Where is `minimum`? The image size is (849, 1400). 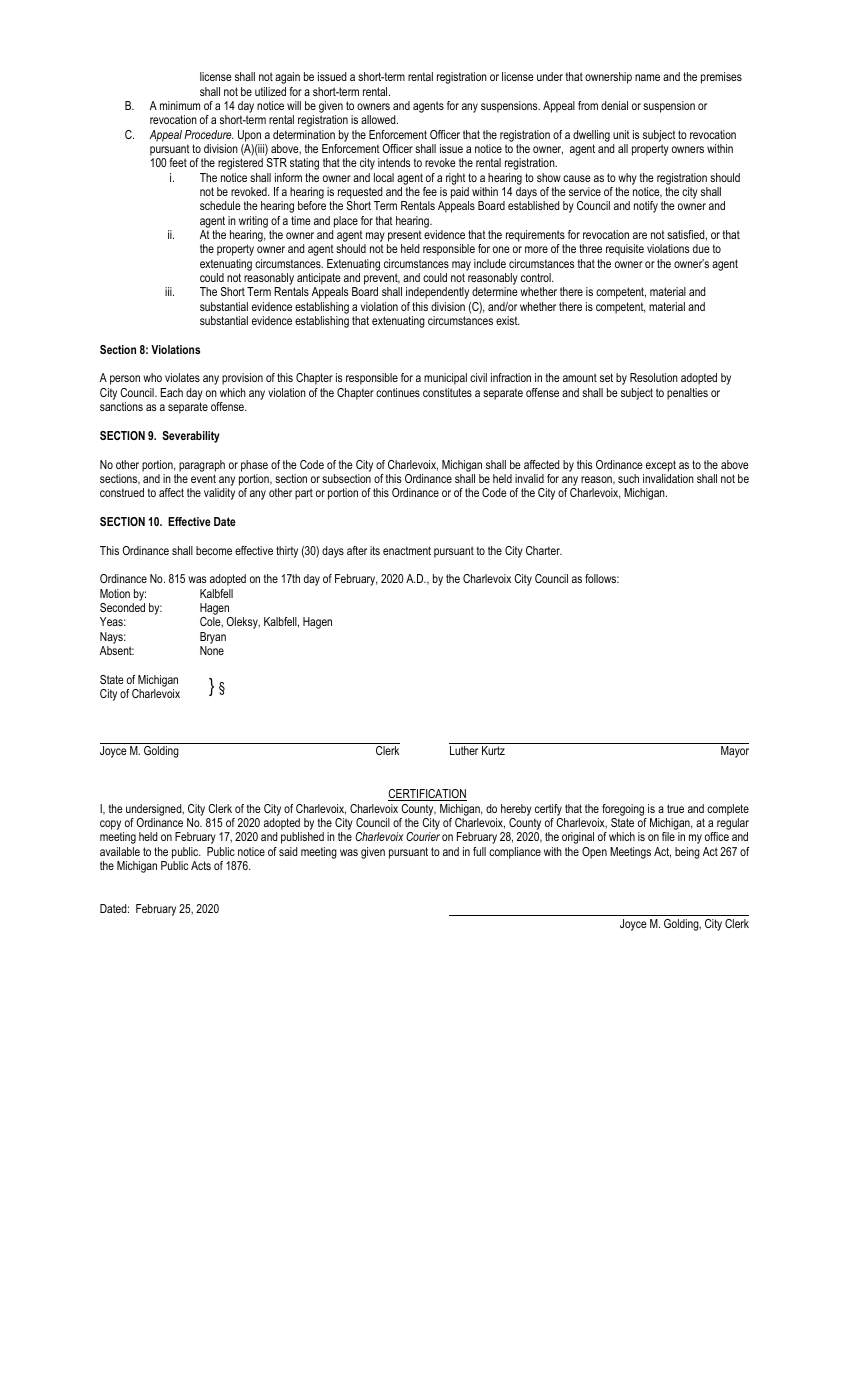
minimum is located at coordinates (180, 105).
